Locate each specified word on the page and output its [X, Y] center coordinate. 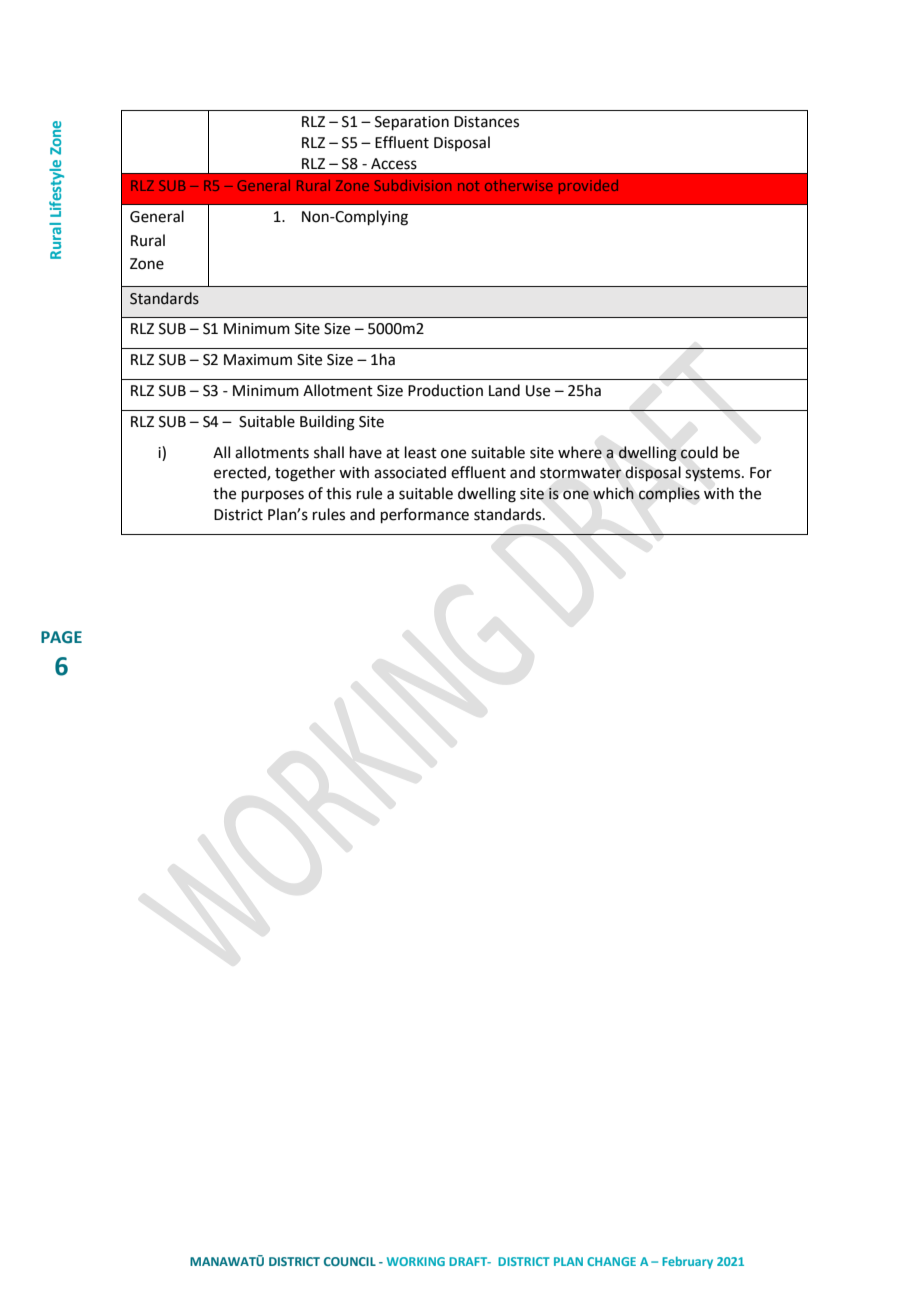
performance [425, 515]
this [338, 493]
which [613, 493]
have [366, 452]
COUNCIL [350, 1261]
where [580, 452]
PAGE [61, 637]
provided [588, 187]
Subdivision [413, 185]
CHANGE [611, 1261]
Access [394, 164]
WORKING [416, 1261]
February [687, 1262]
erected [241, 473]
